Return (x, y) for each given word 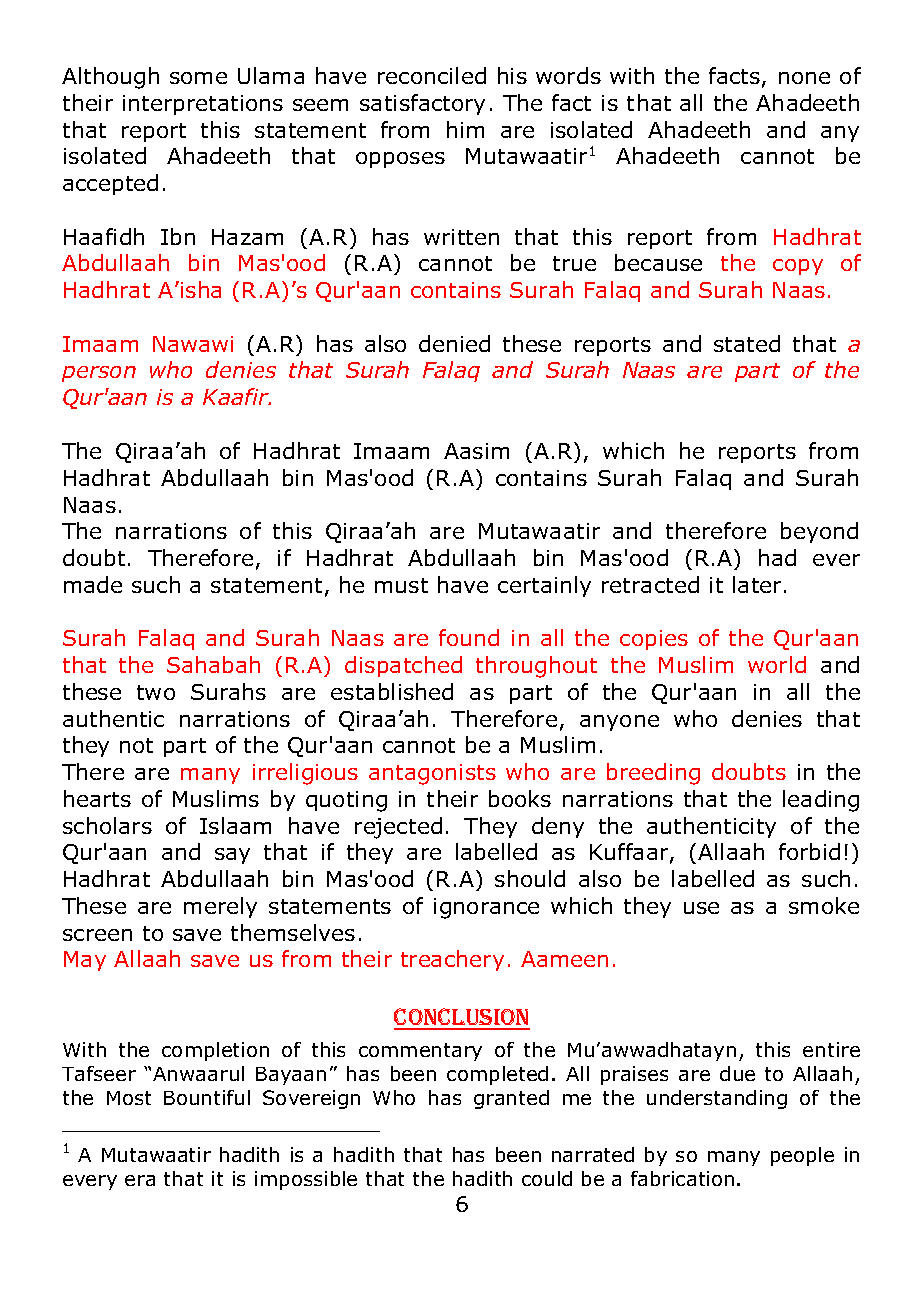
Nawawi (193, 344)
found (469, 637)
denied (454, 343)
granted (511, 1099)
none (804, 78)
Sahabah (213, 664)
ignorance (486, 908)
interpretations (203, 105)
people (802, 1156)
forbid (809, 851)
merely (220, 907)
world (777, 664)
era (140, 1180)
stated (747, 343)
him (465, 129)
